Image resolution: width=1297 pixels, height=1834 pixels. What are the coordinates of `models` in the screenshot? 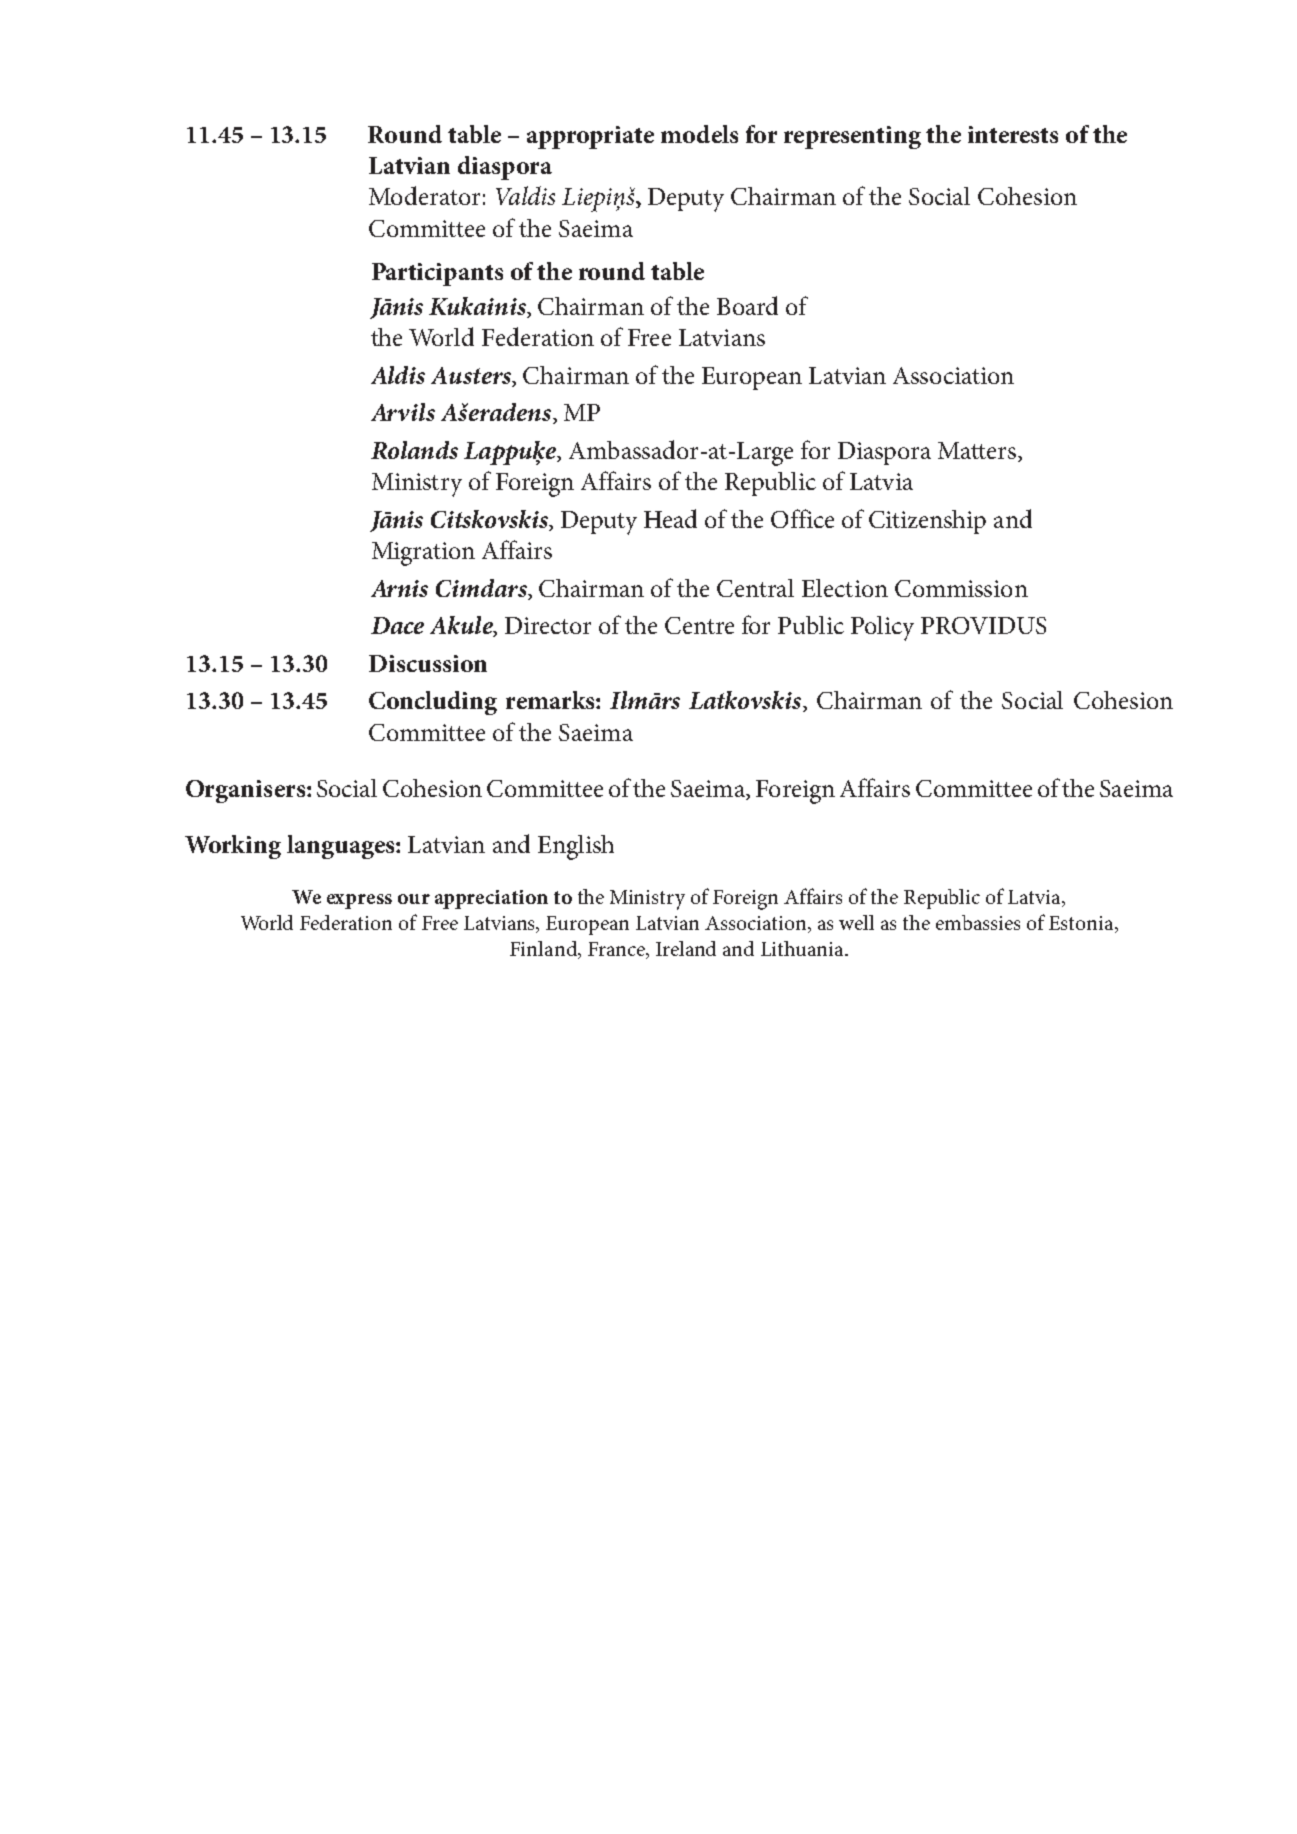 It's located at (699, 134).
